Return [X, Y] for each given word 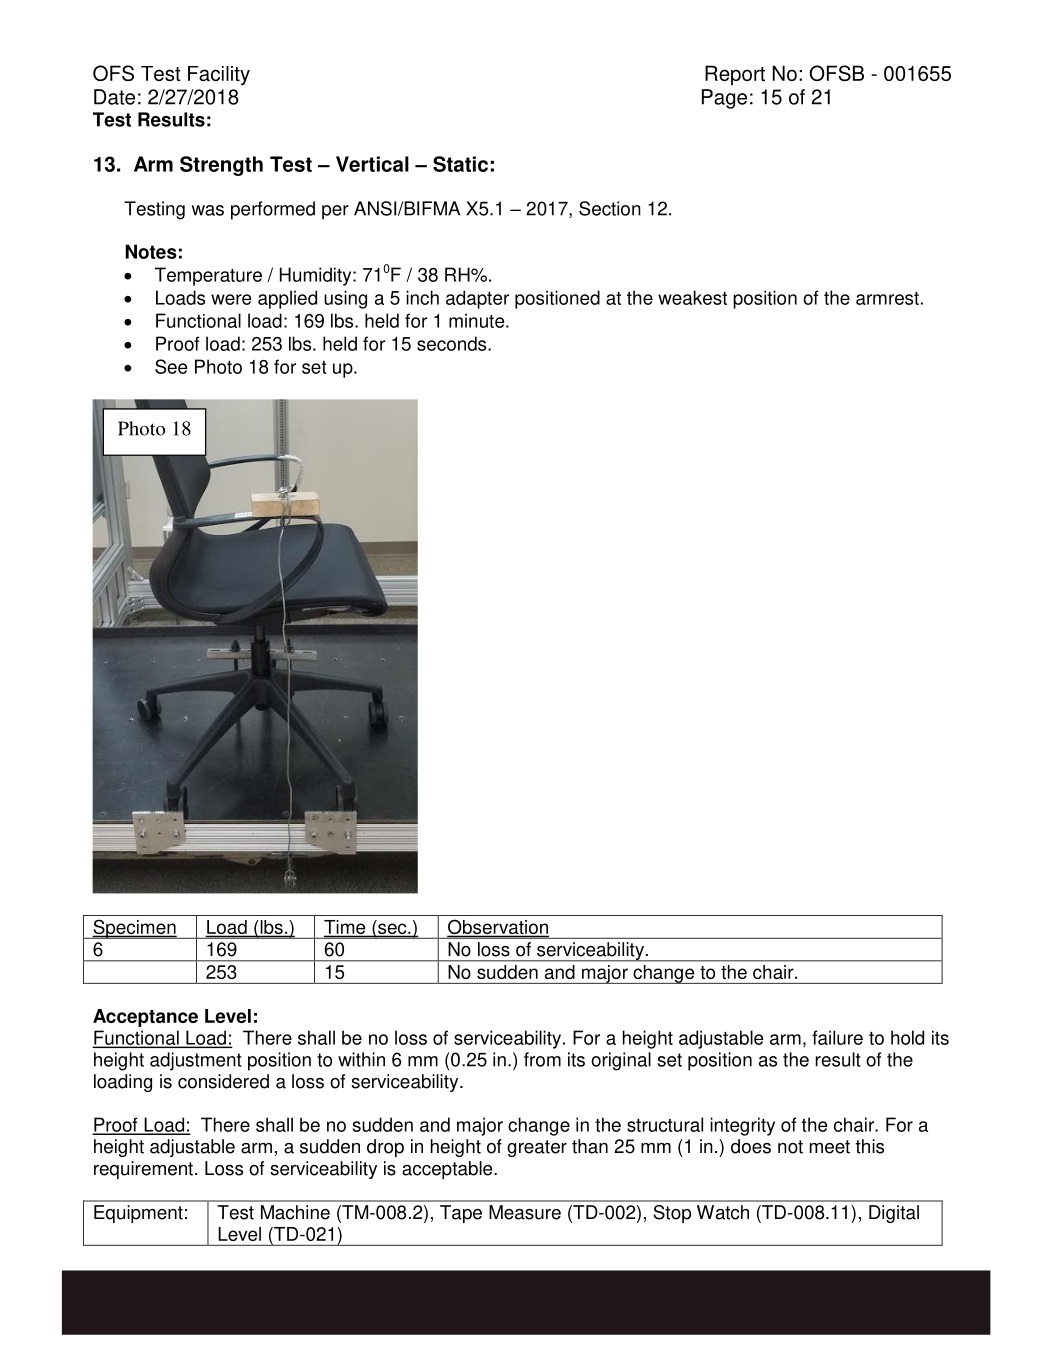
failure [837, 1037]
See [171, 366]
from [542, 1059]
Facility [219, 75]
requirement [143, 1170]
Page [724, 99]
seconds [453, 343]
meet [830, 1147]
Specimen [134, 929]
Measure [525, 1212]
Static [460, 164]
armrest [887, 298]
